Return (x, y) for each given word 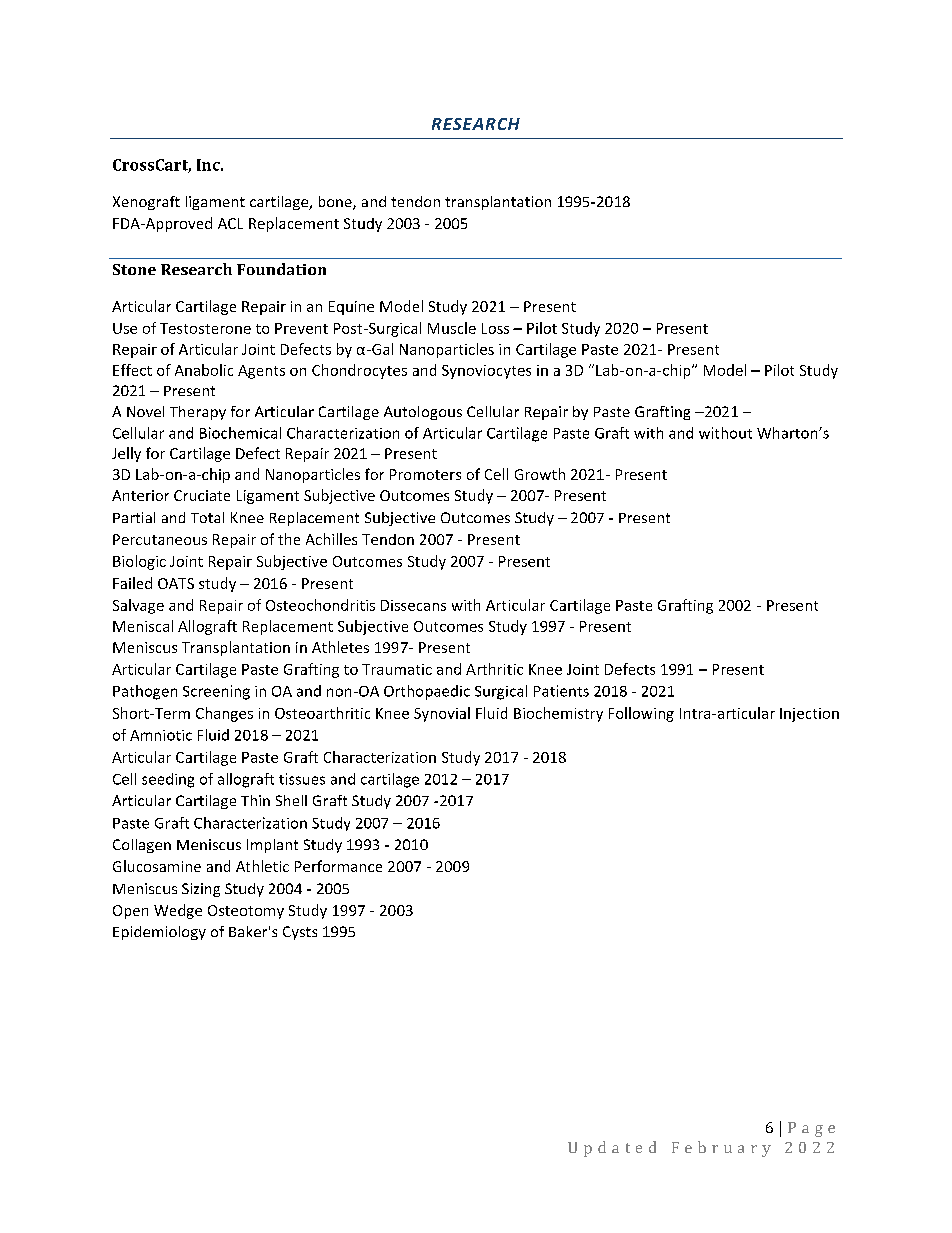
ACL (230, 223)
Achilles (331, 539)
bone (336, 203)
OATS (176, 583)
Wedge (178, 911)
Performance (338, 866)
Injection (809, 715)
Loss (495, 328)
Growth (540, 474)
